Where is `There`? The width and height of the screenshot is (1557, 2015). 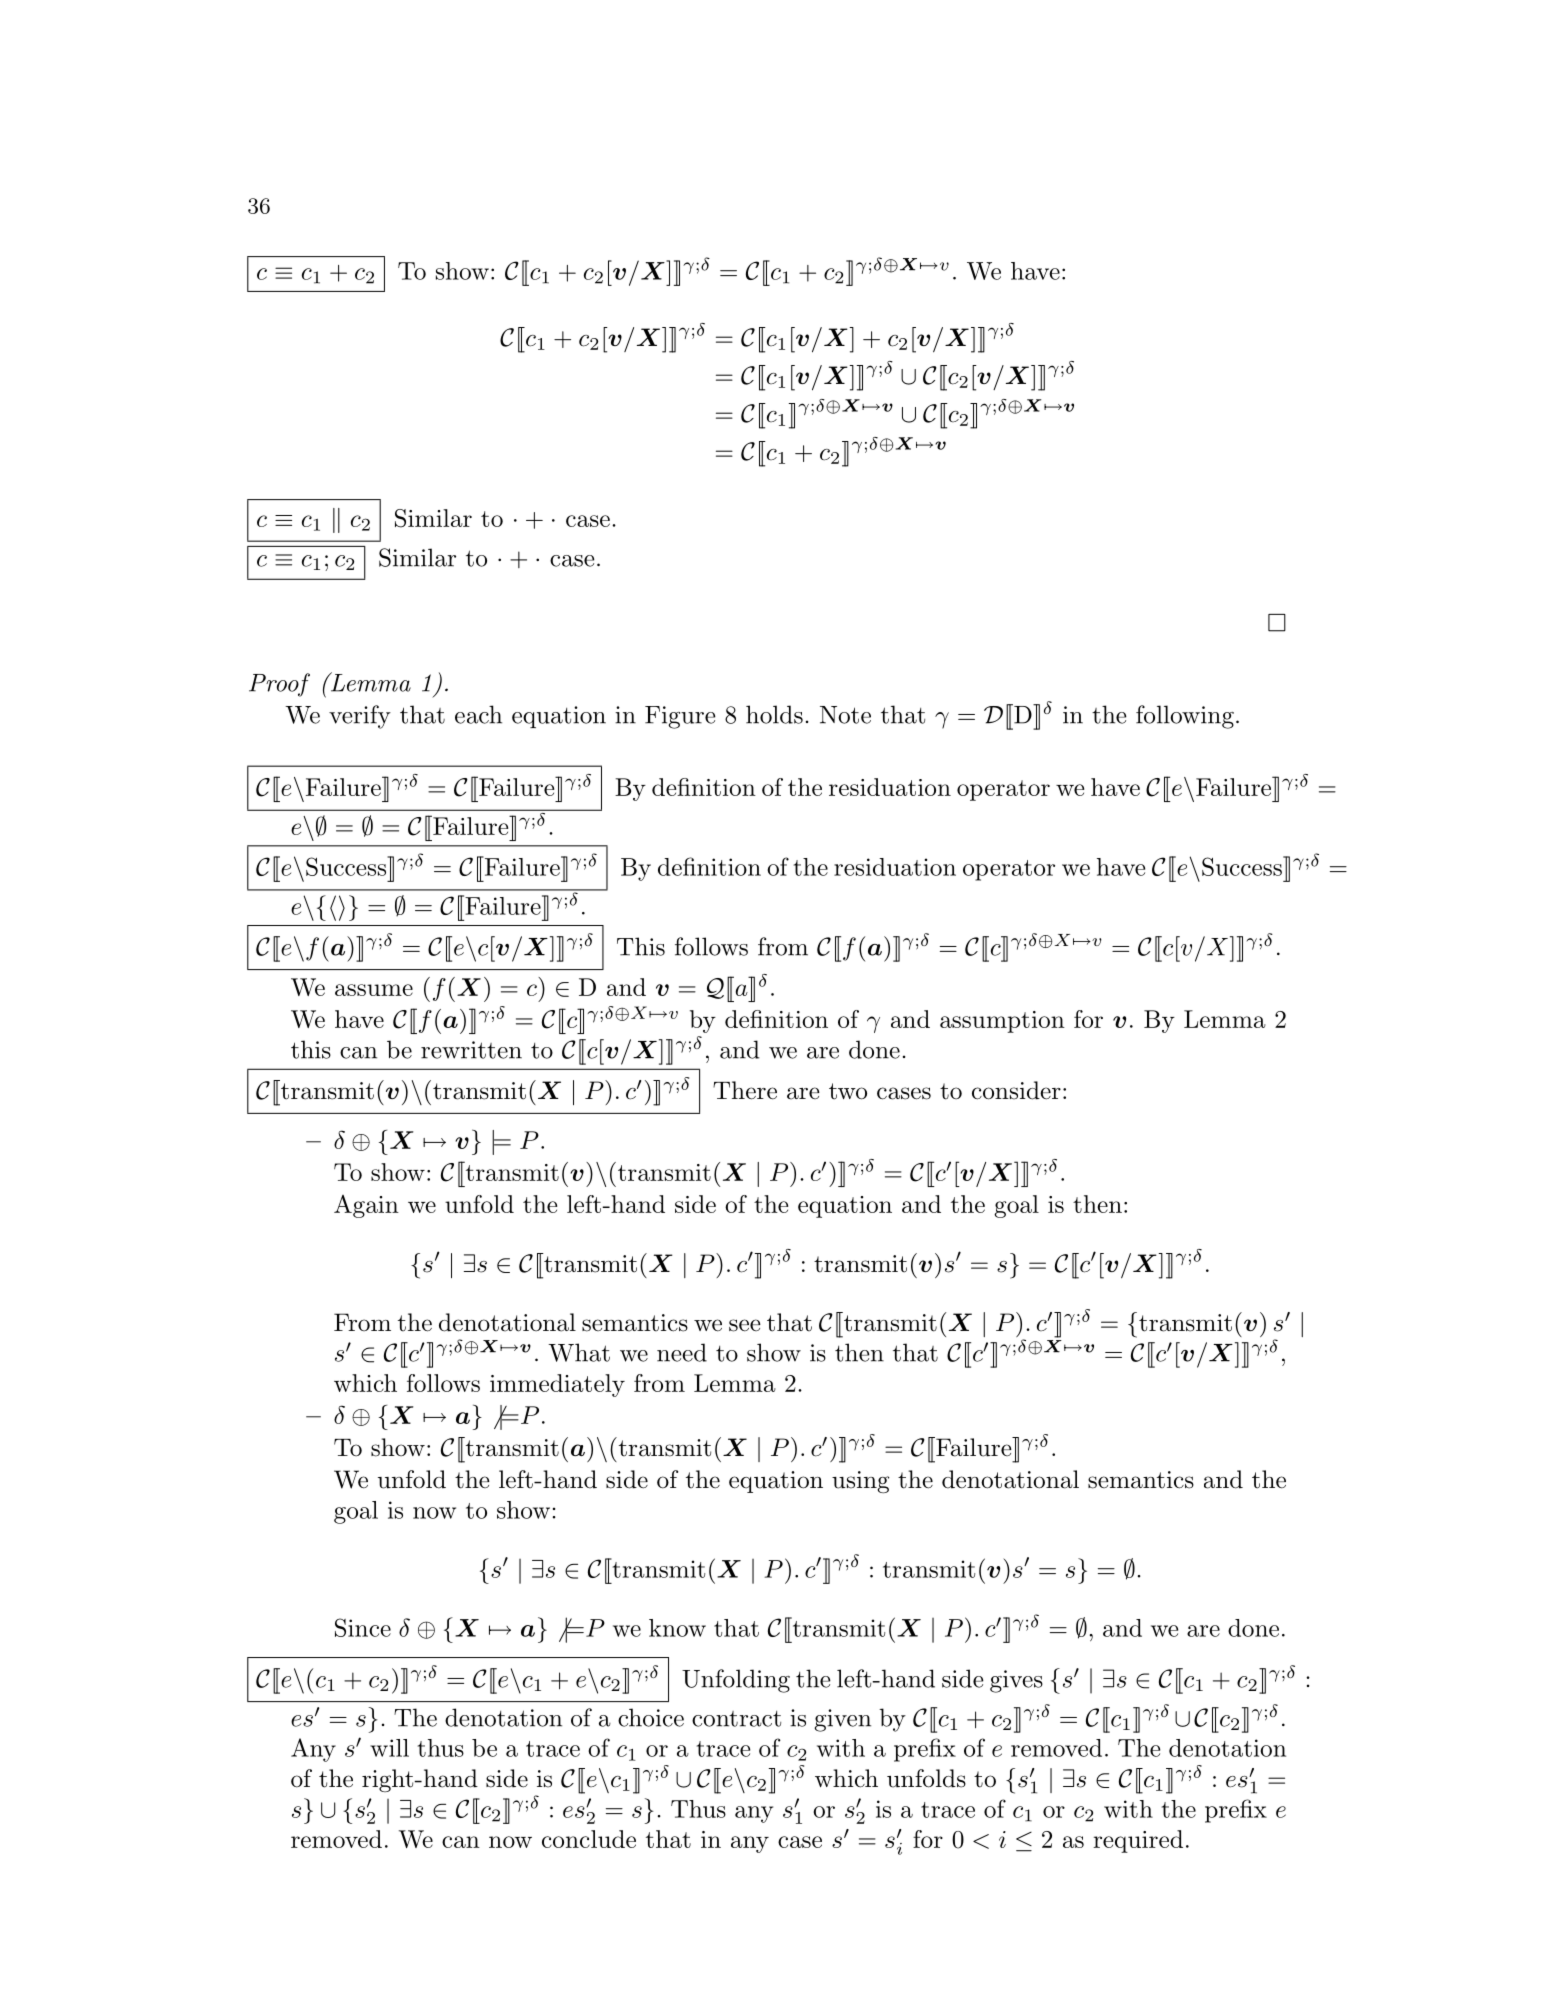
There is located at coordinates (745, 1090).
